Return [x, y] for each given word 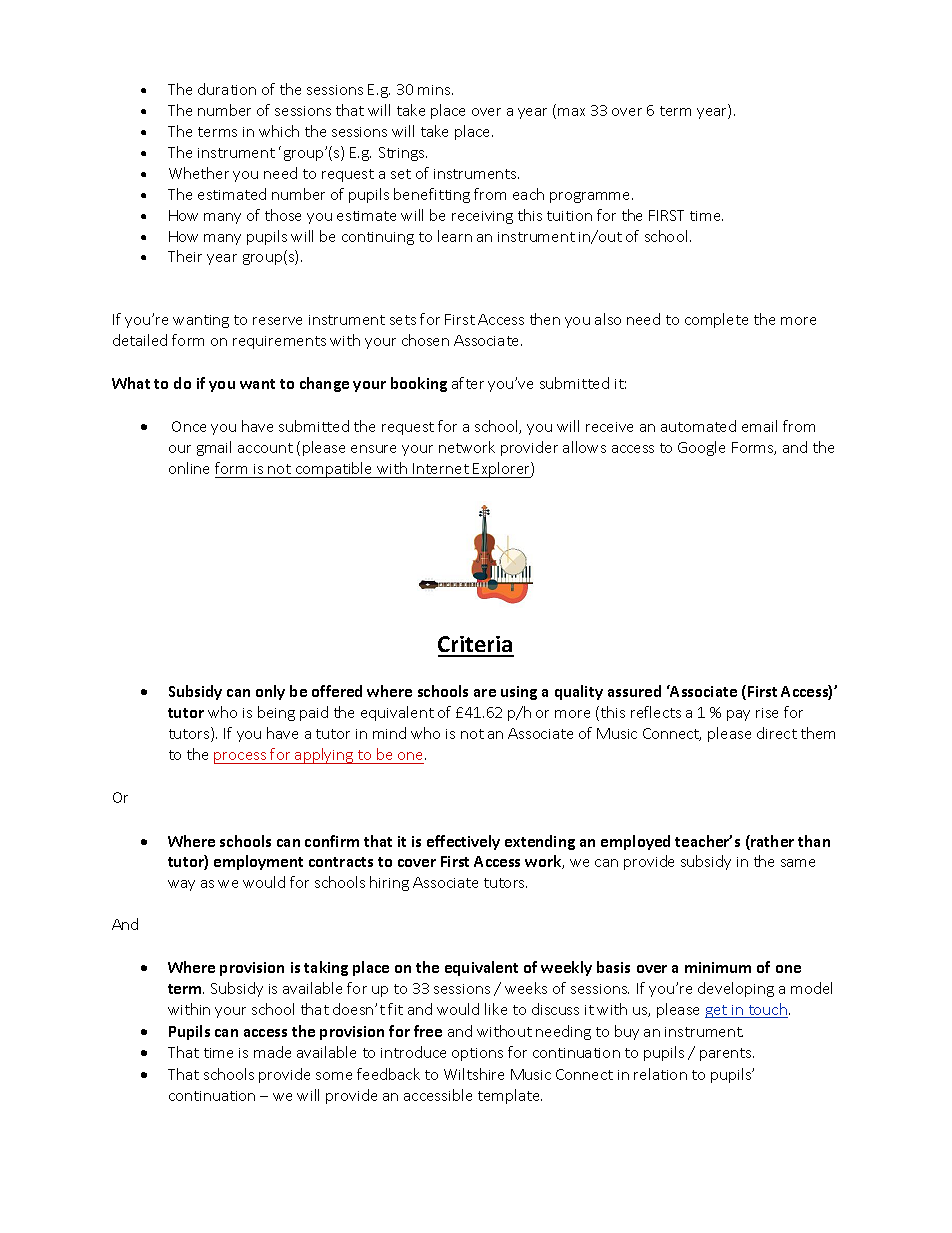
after [468, 383]
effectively [463, 842]
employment [258, 862]
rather [771, 842]
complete [716, 320]
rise [767, 713]
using [519, 693]
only [270, 692]
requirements [279, 342]
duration [227, 89]
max [571, 112]
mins [435, 90]
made [272, 1052]
